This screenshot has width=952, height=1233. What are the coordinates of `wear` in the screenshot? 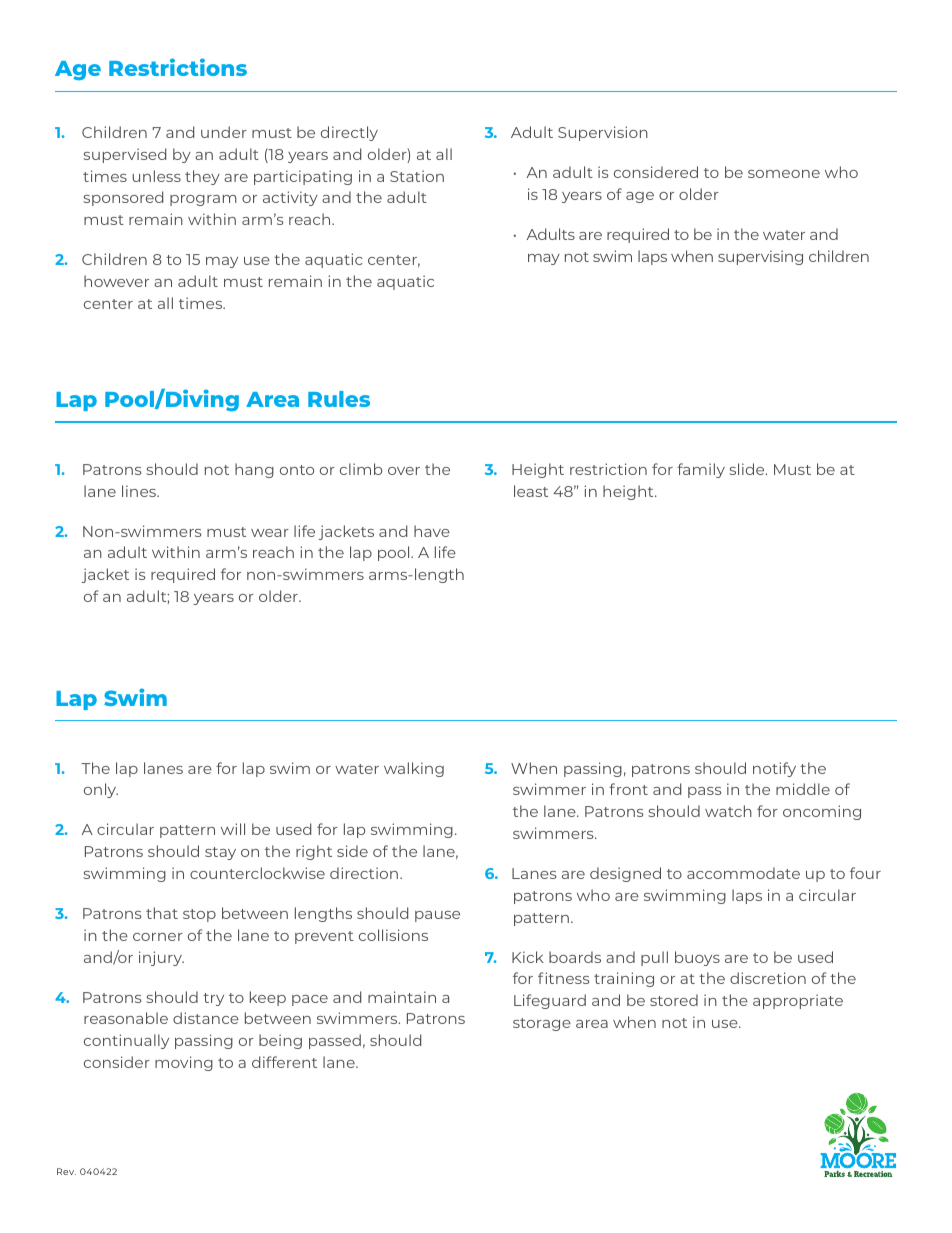 It's located at (270, 533).
